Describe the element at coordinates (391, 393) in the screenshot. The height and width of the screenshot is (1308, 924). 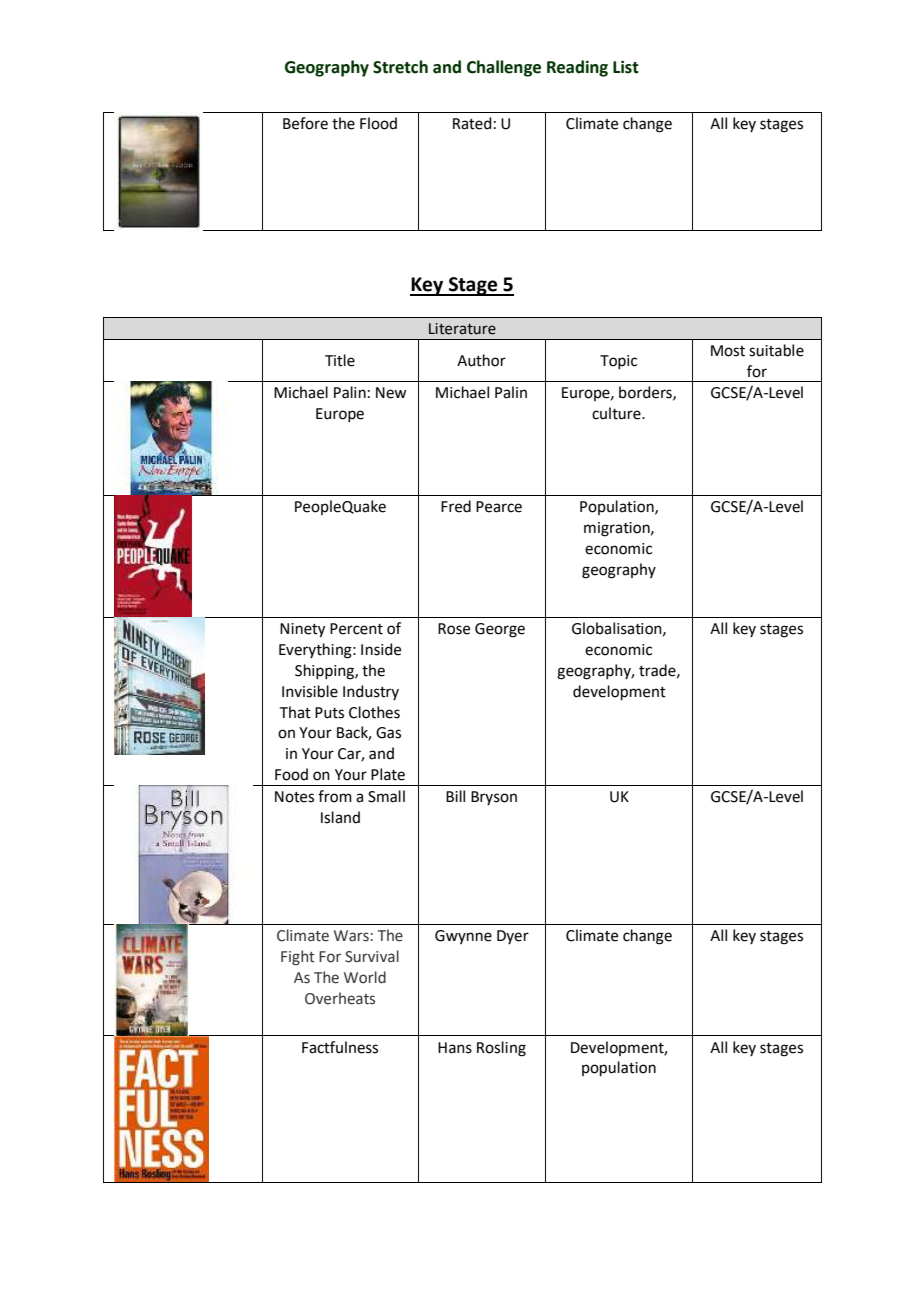
I see `New` at that location.
